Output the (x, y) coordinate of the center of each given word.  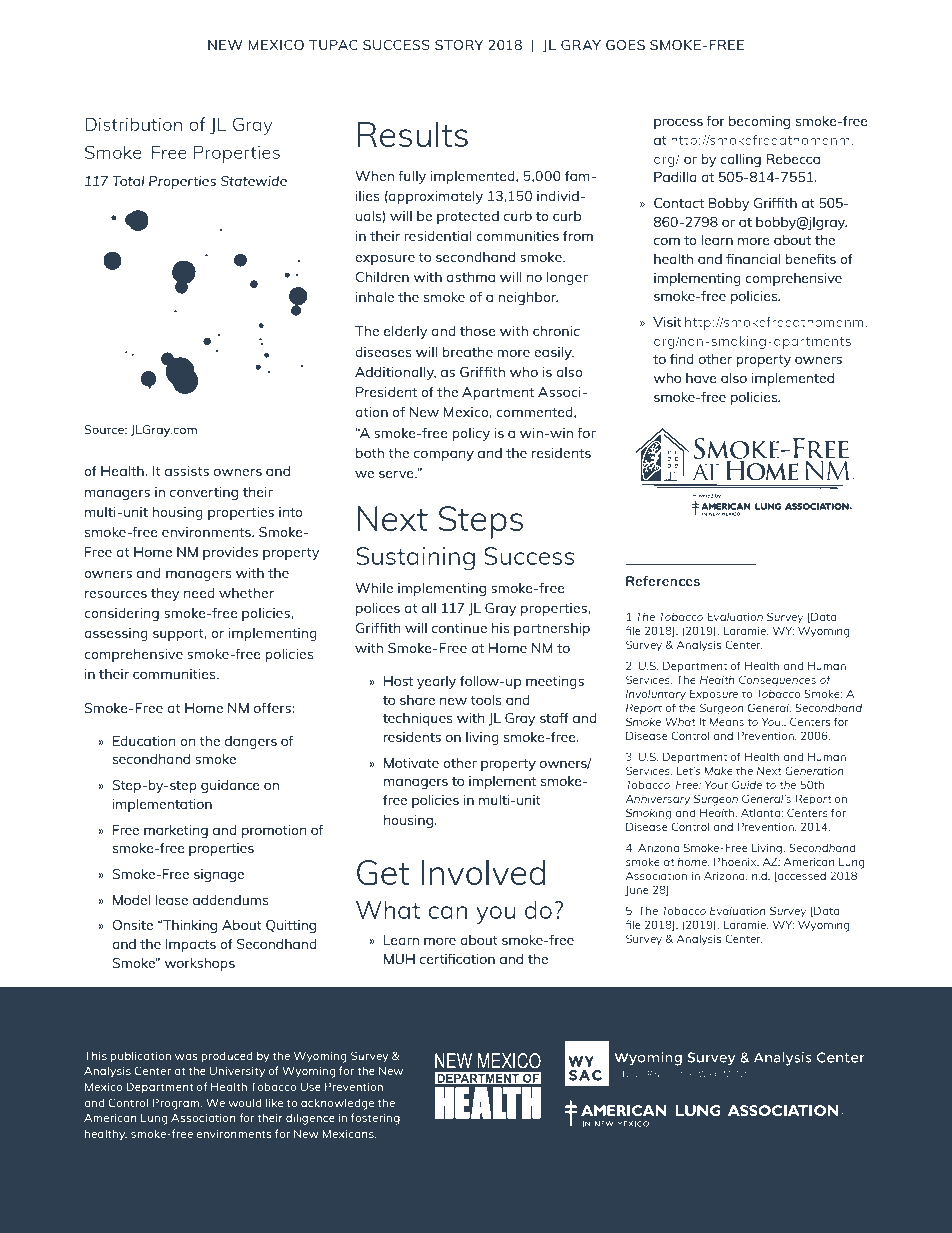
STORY (459, 45)
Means (726, 721)
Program (177, 1104)
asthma (470, 276)
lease (171, 899)
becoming (759, 122)
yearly (436, 682)
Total (128, 180)
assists (187, 471)
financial (753, 258)
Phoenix (736, 862)
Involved (483, 872)
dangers (251, 742)
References (663, 581)
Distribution (133, 124)
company (444, 456)
